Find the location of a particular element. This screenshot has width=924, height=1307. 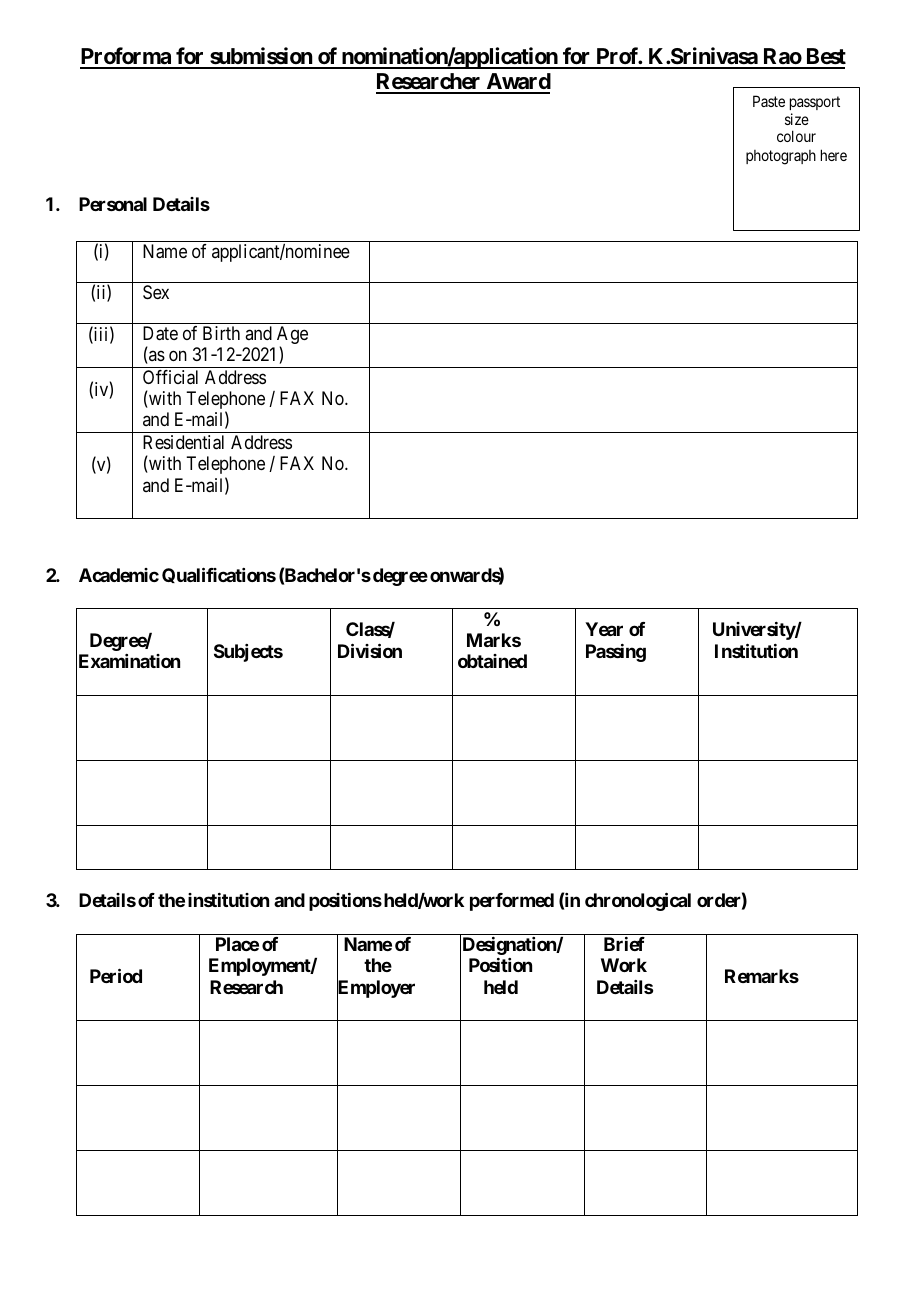

chronological is located at coordinates (638, 901).
